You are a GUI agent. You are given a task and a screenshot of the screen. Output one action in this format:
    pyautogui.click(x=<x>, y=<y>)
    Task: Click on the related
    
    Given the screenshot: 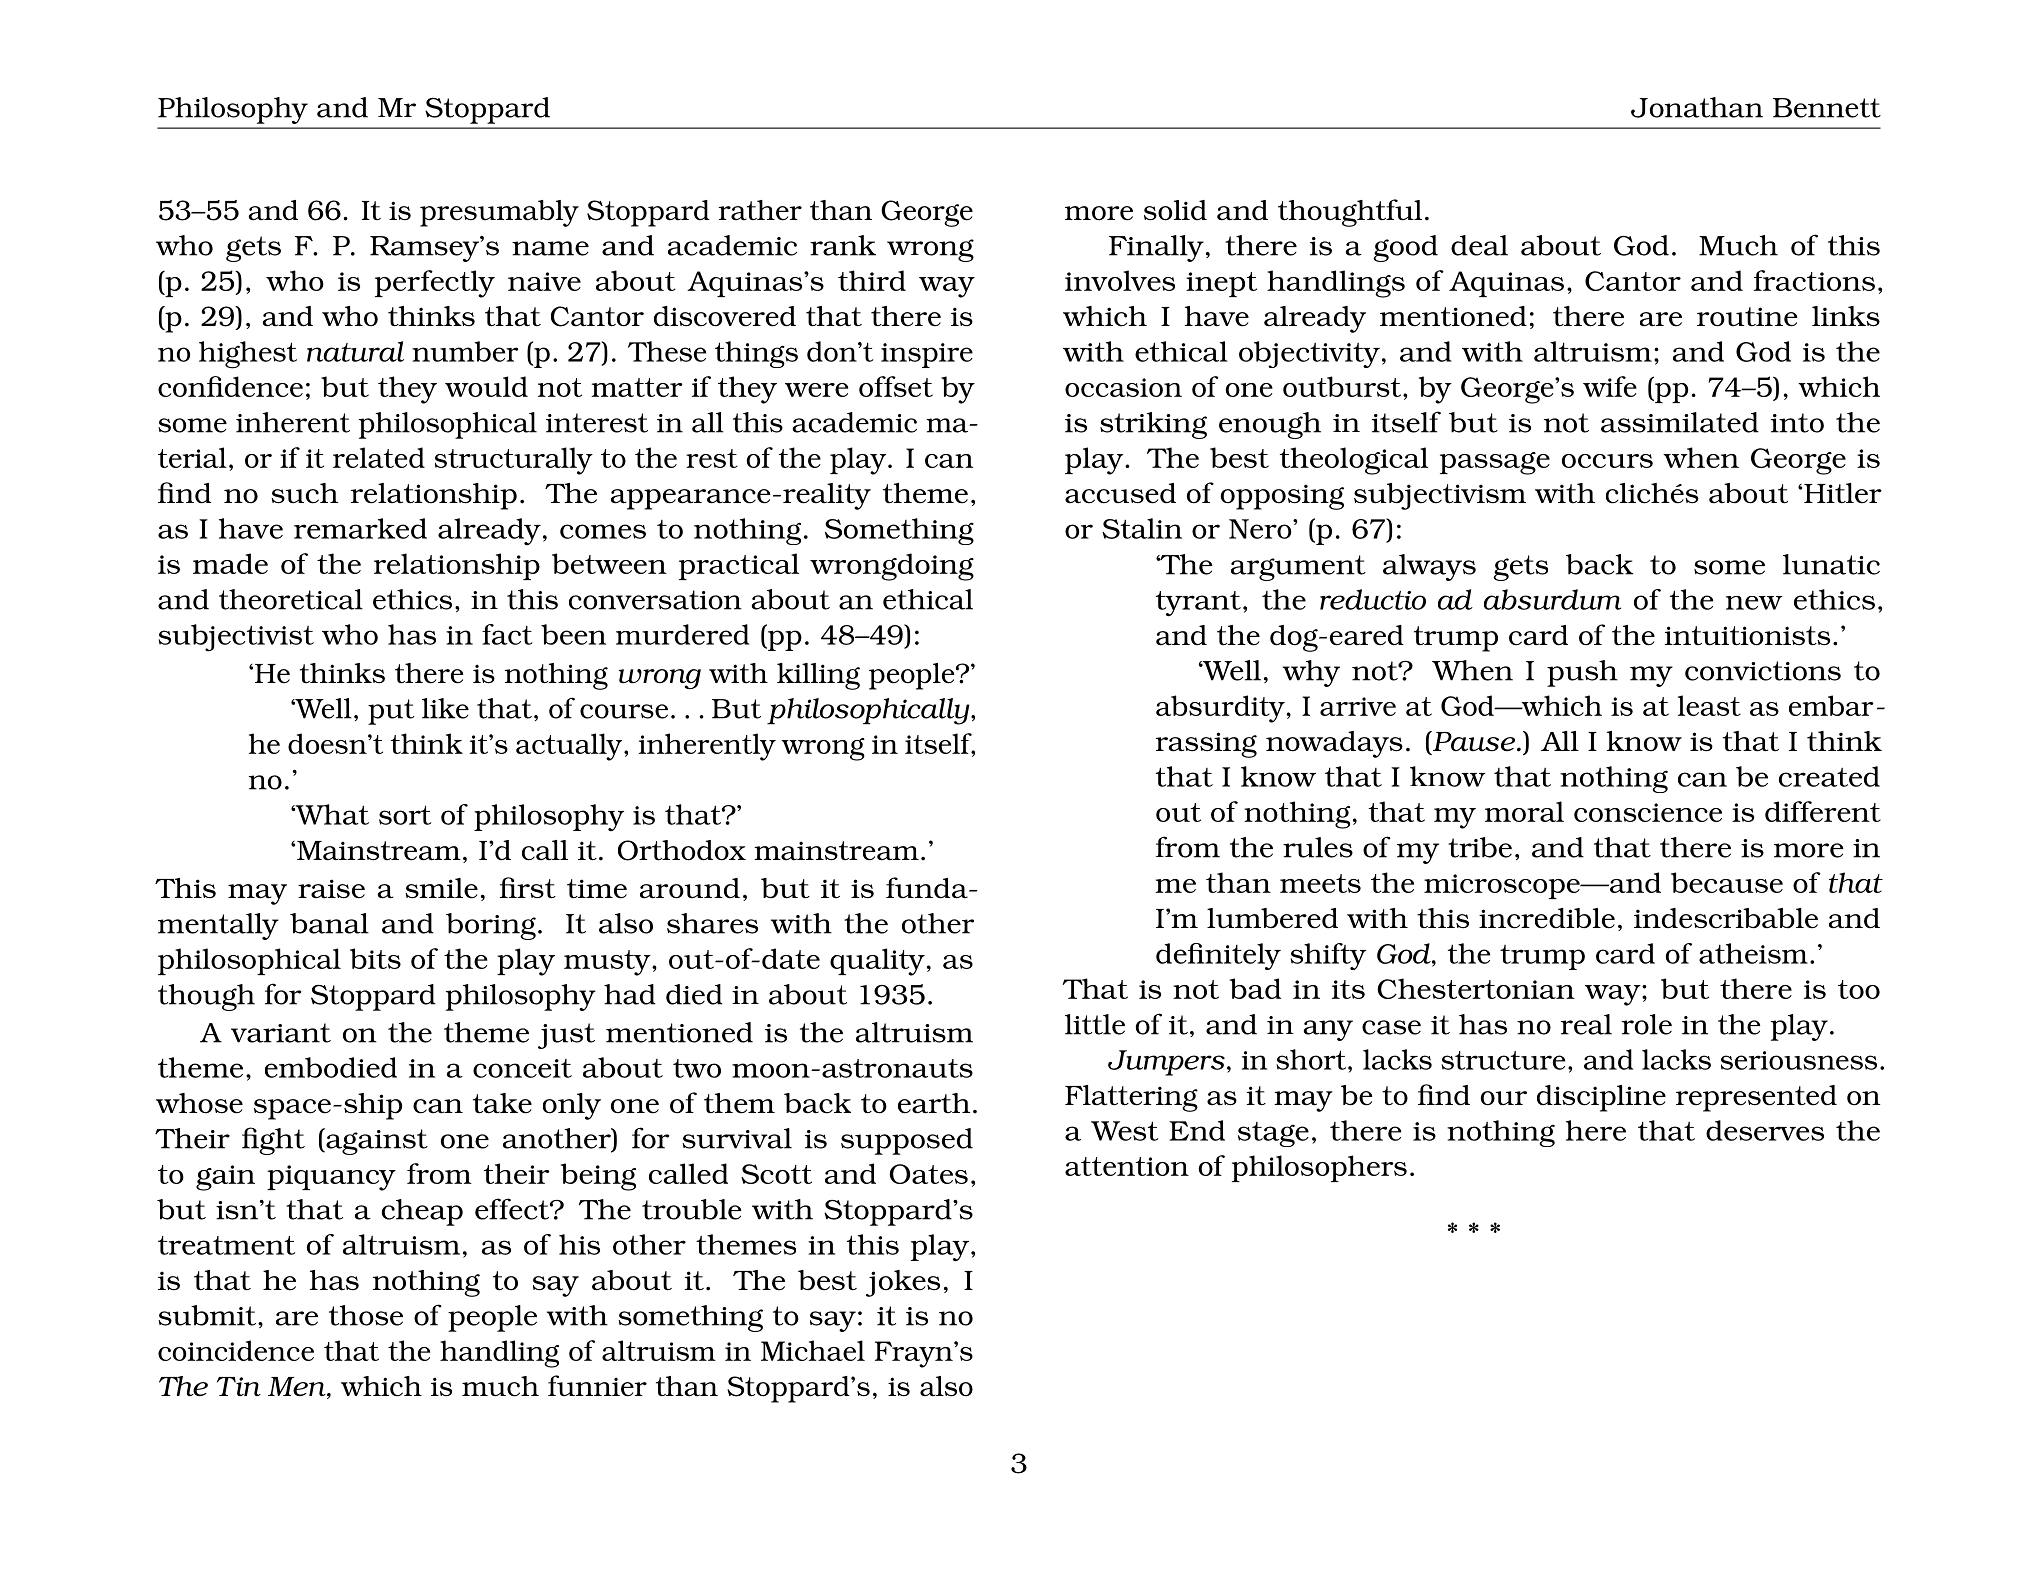 What is the action you would take?
    pyautogui.click(x=379, y=457)
